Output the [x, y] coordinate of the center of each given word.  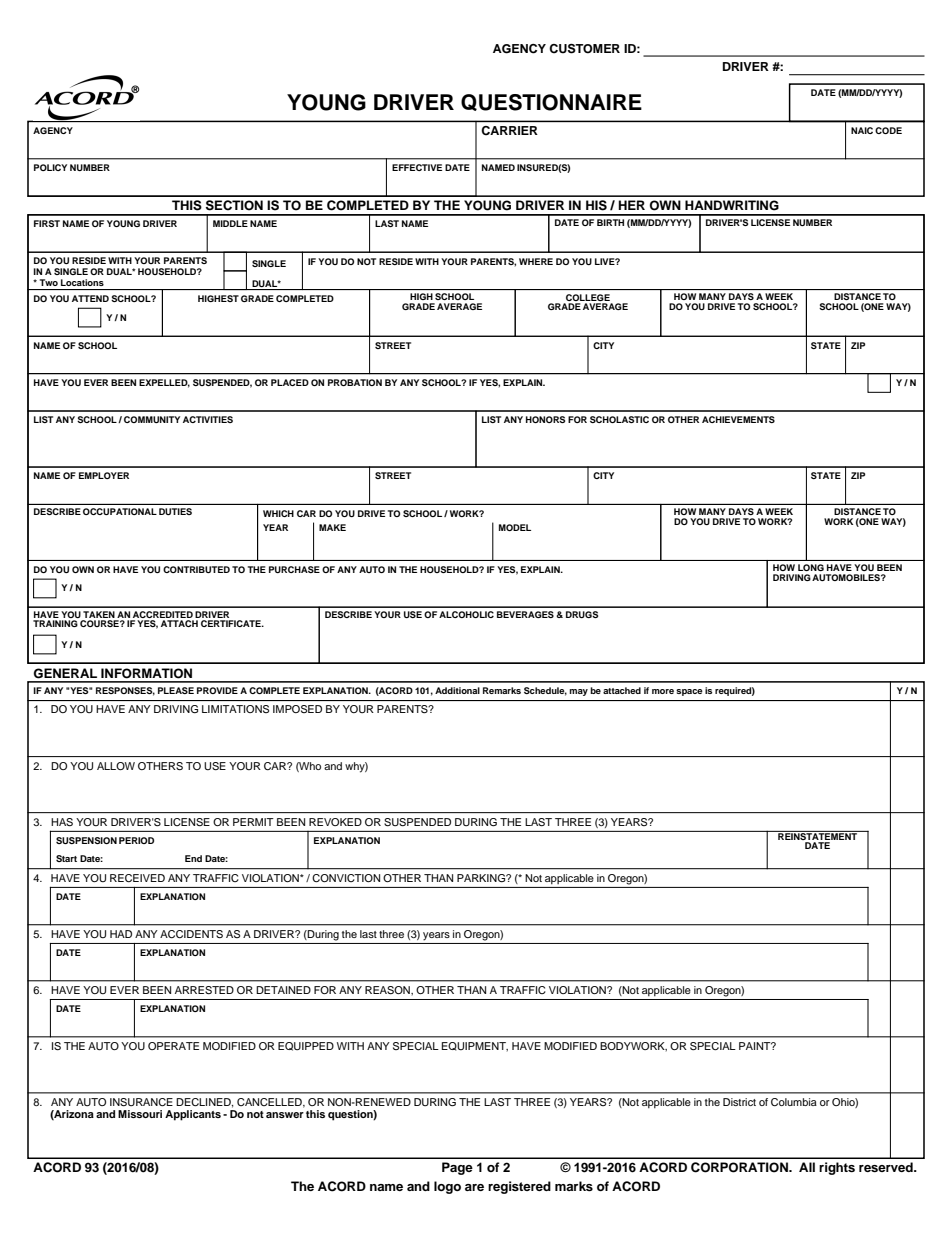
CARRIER [509, 130]
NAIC [862, 130]
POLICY [50, 167]
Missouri [140, 1114]
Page [457, 1168]
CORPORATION [740, 1167]
